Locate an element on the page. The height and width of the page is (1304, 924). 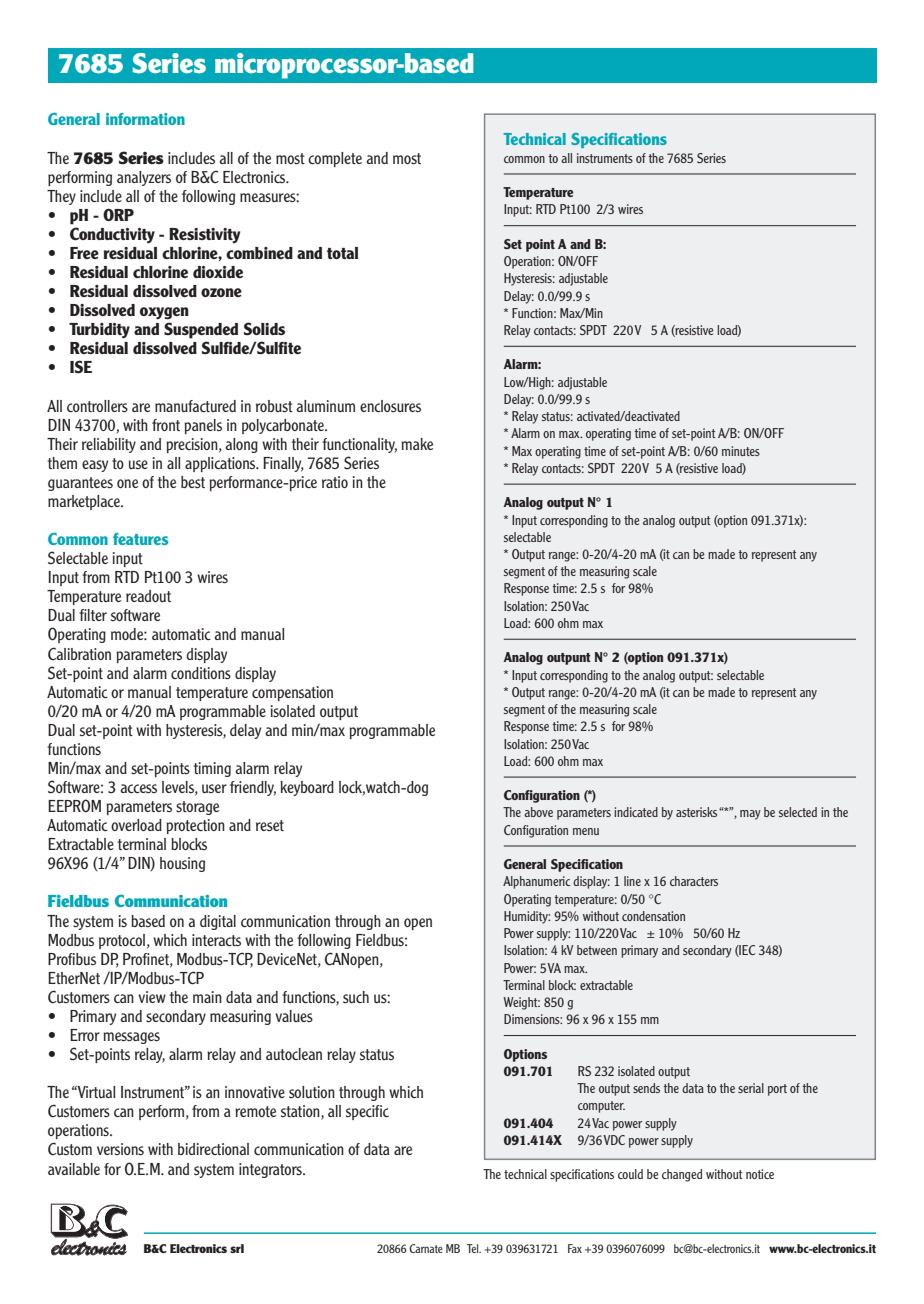
changed is located at coordinates (682, 1175).
